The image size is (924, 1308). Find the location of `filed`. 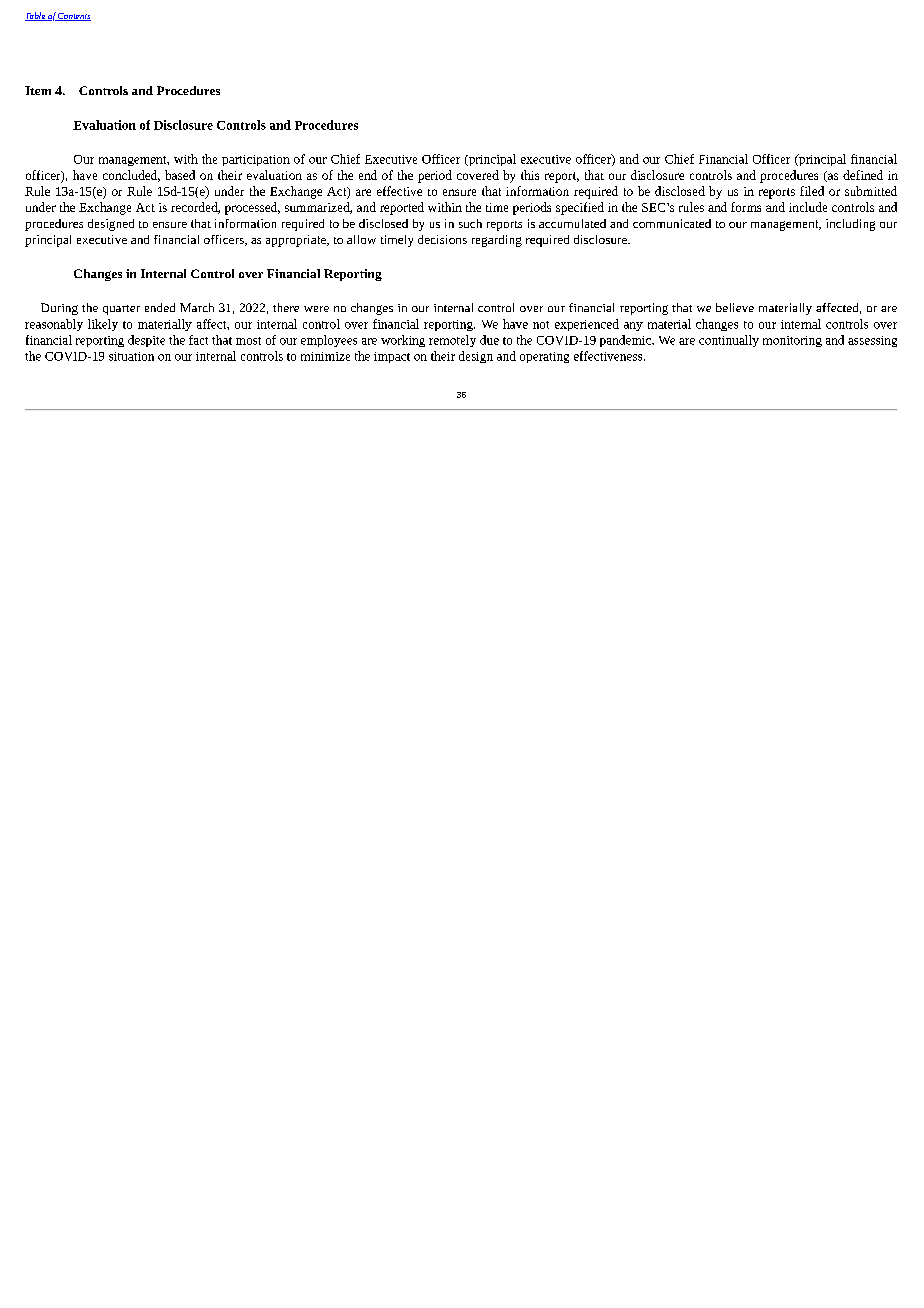

filed is located at coordinates (812, 191).
